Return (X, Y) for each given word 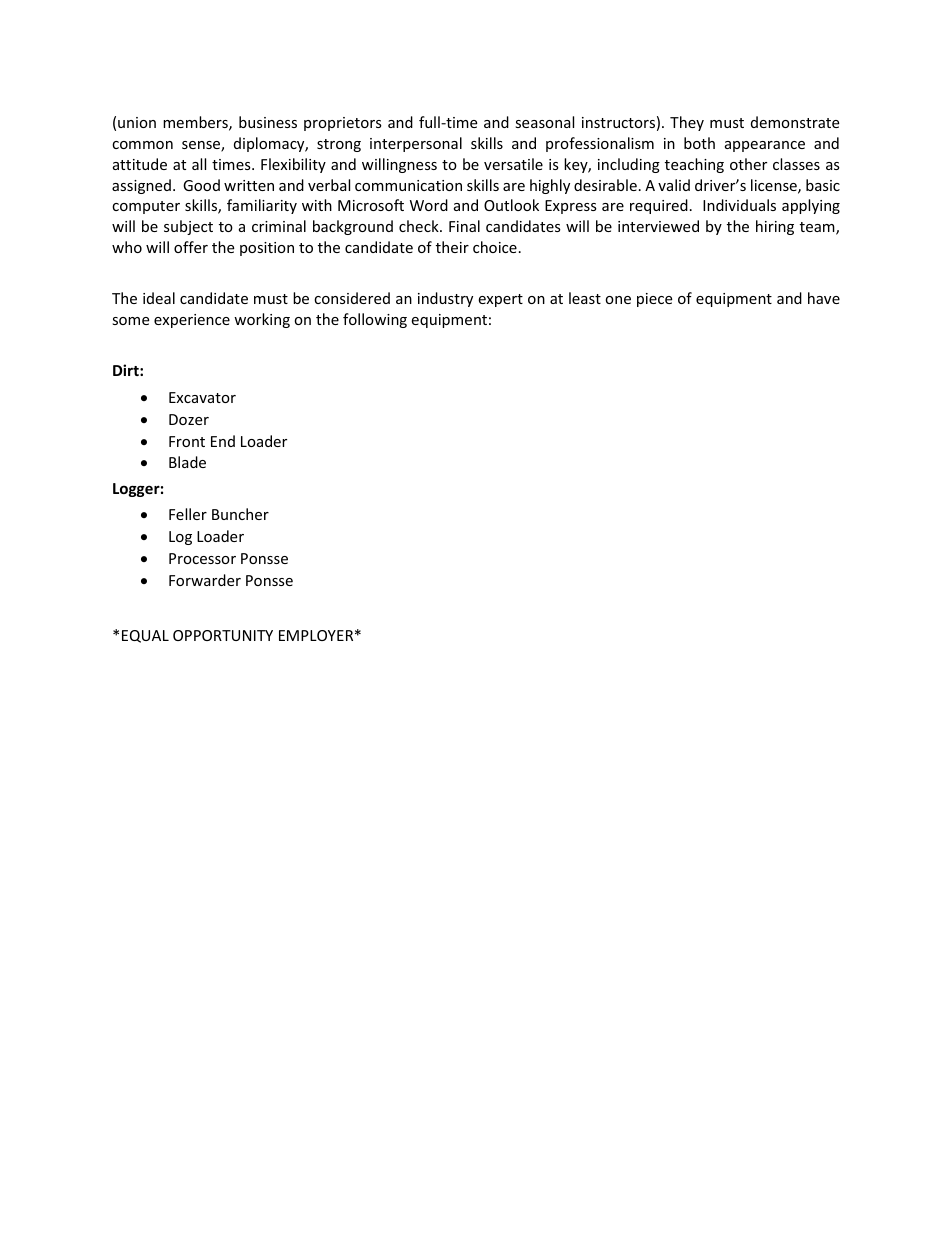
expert (500, 300)
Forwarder (205, 580)
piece (654, 300)
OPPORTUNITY (223, 635)
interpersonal (416, 144)
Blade (187, 462)
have (824, 298)
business (268, 122)
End (223, 441)
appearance (765, 146)
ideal (159, 298)
